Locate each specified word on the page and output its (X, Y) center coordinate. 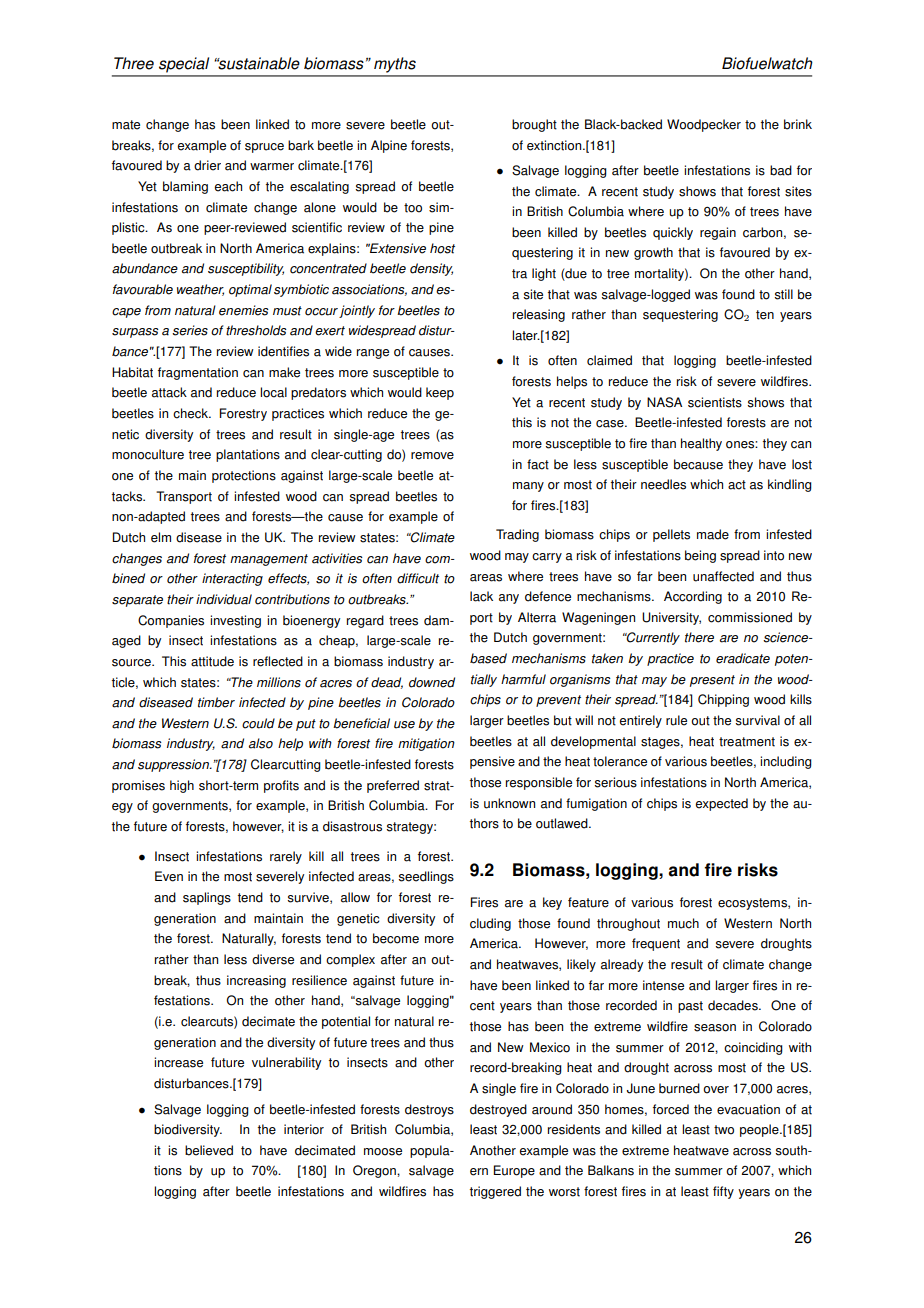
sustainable (258, 63)
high (182, 786)
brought (534, 125)
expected (722, 804)
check (192, 413)
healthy (701, 444)
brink (798, 124)
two (724, 1130)
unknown (509, 803)
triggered (495, 1192)
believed (209, 1150)
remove (432, 456)
